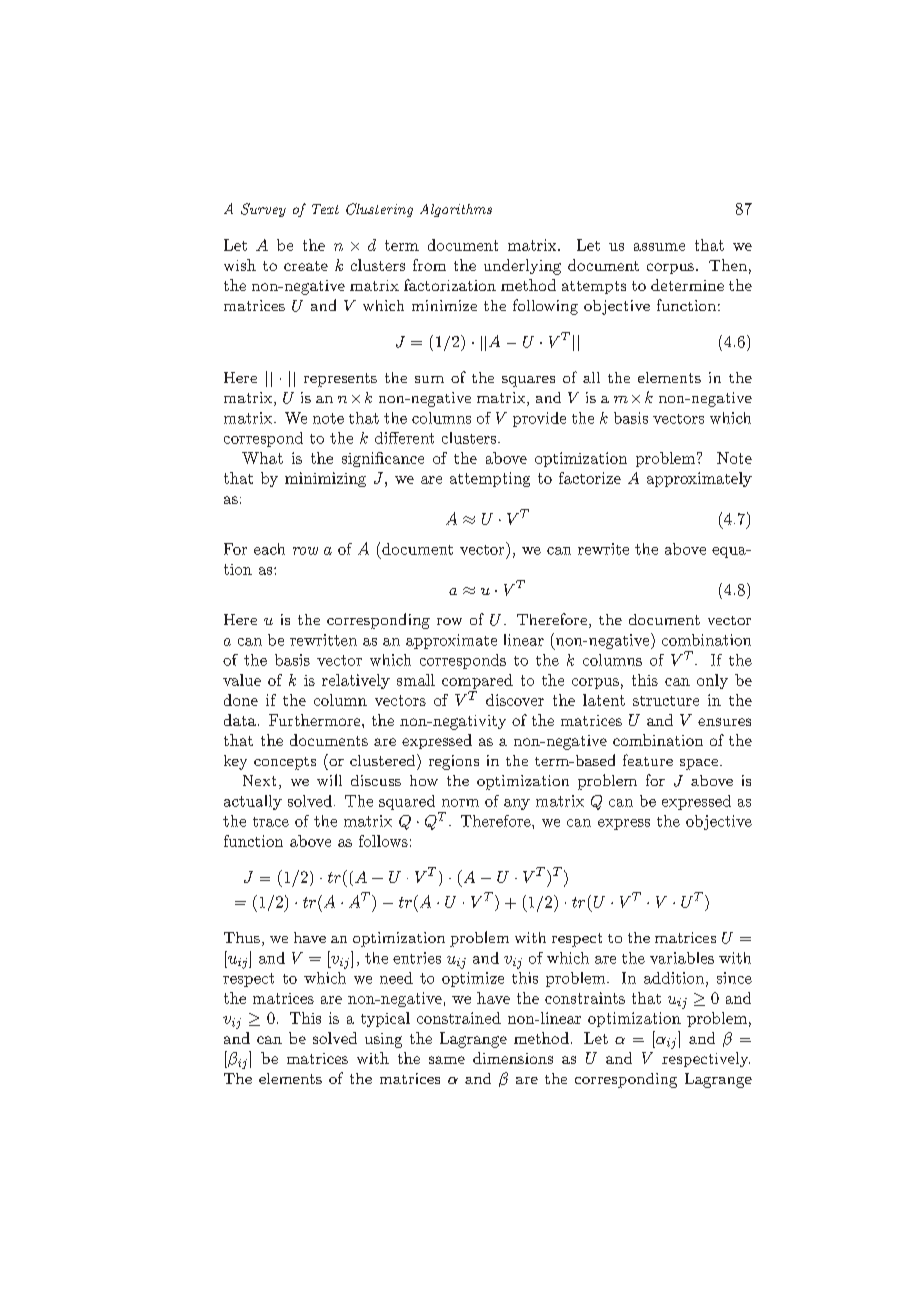 This document has width=924, height=1308. What do you see at coordinates (459, 1018) in the document?
I see `constrained` at bounding box center [459, 1018].
